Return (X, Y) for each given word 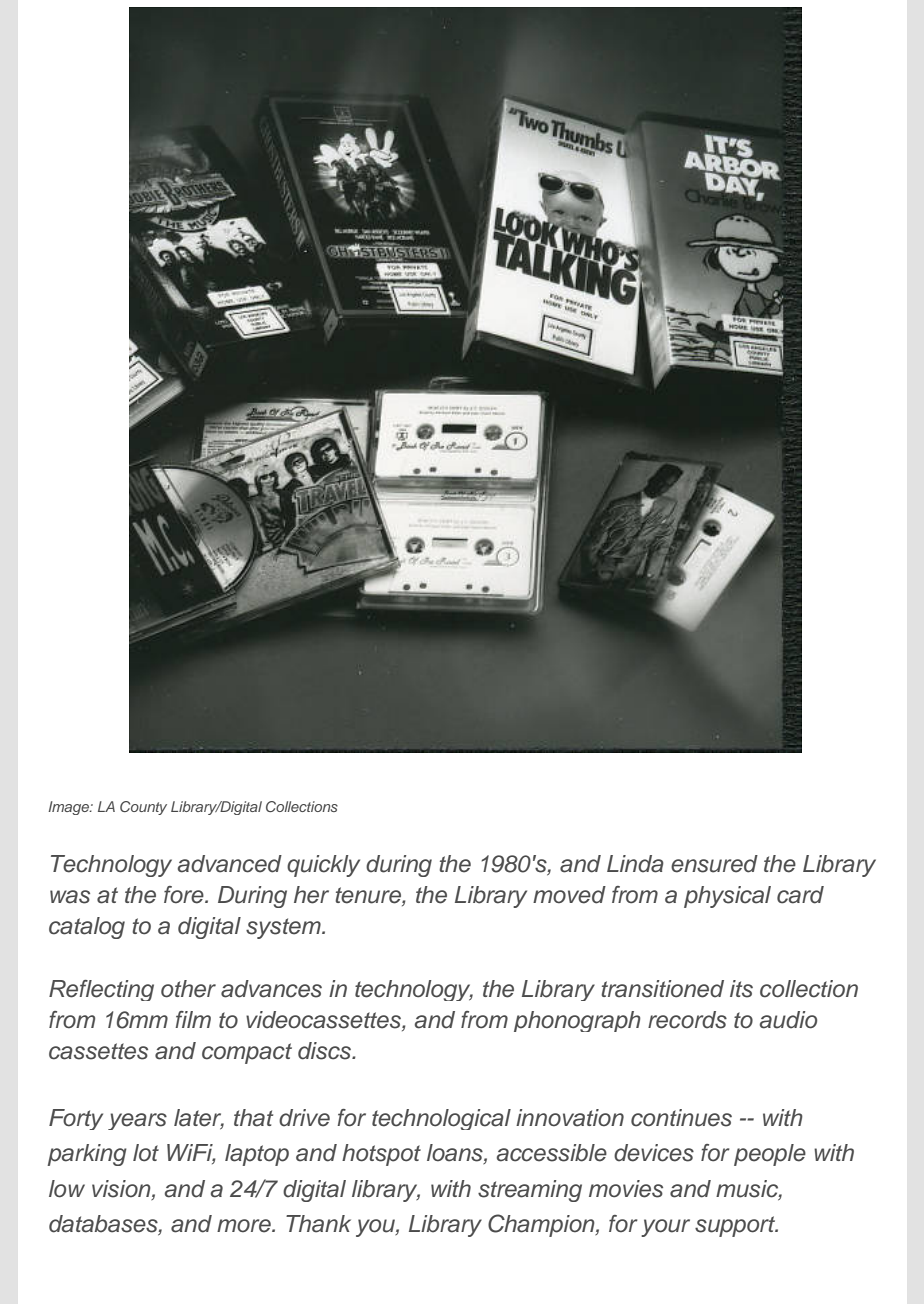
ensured (714, 864)
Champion (542, 1225)
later (199, 1119)
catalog (87, 928)
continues (681, 1118)
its (741, 989)
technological (441, 1119)
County (143, 808)
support (736, 1226)
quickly (323, 866)
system (284, 928)
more (245, 1226)
